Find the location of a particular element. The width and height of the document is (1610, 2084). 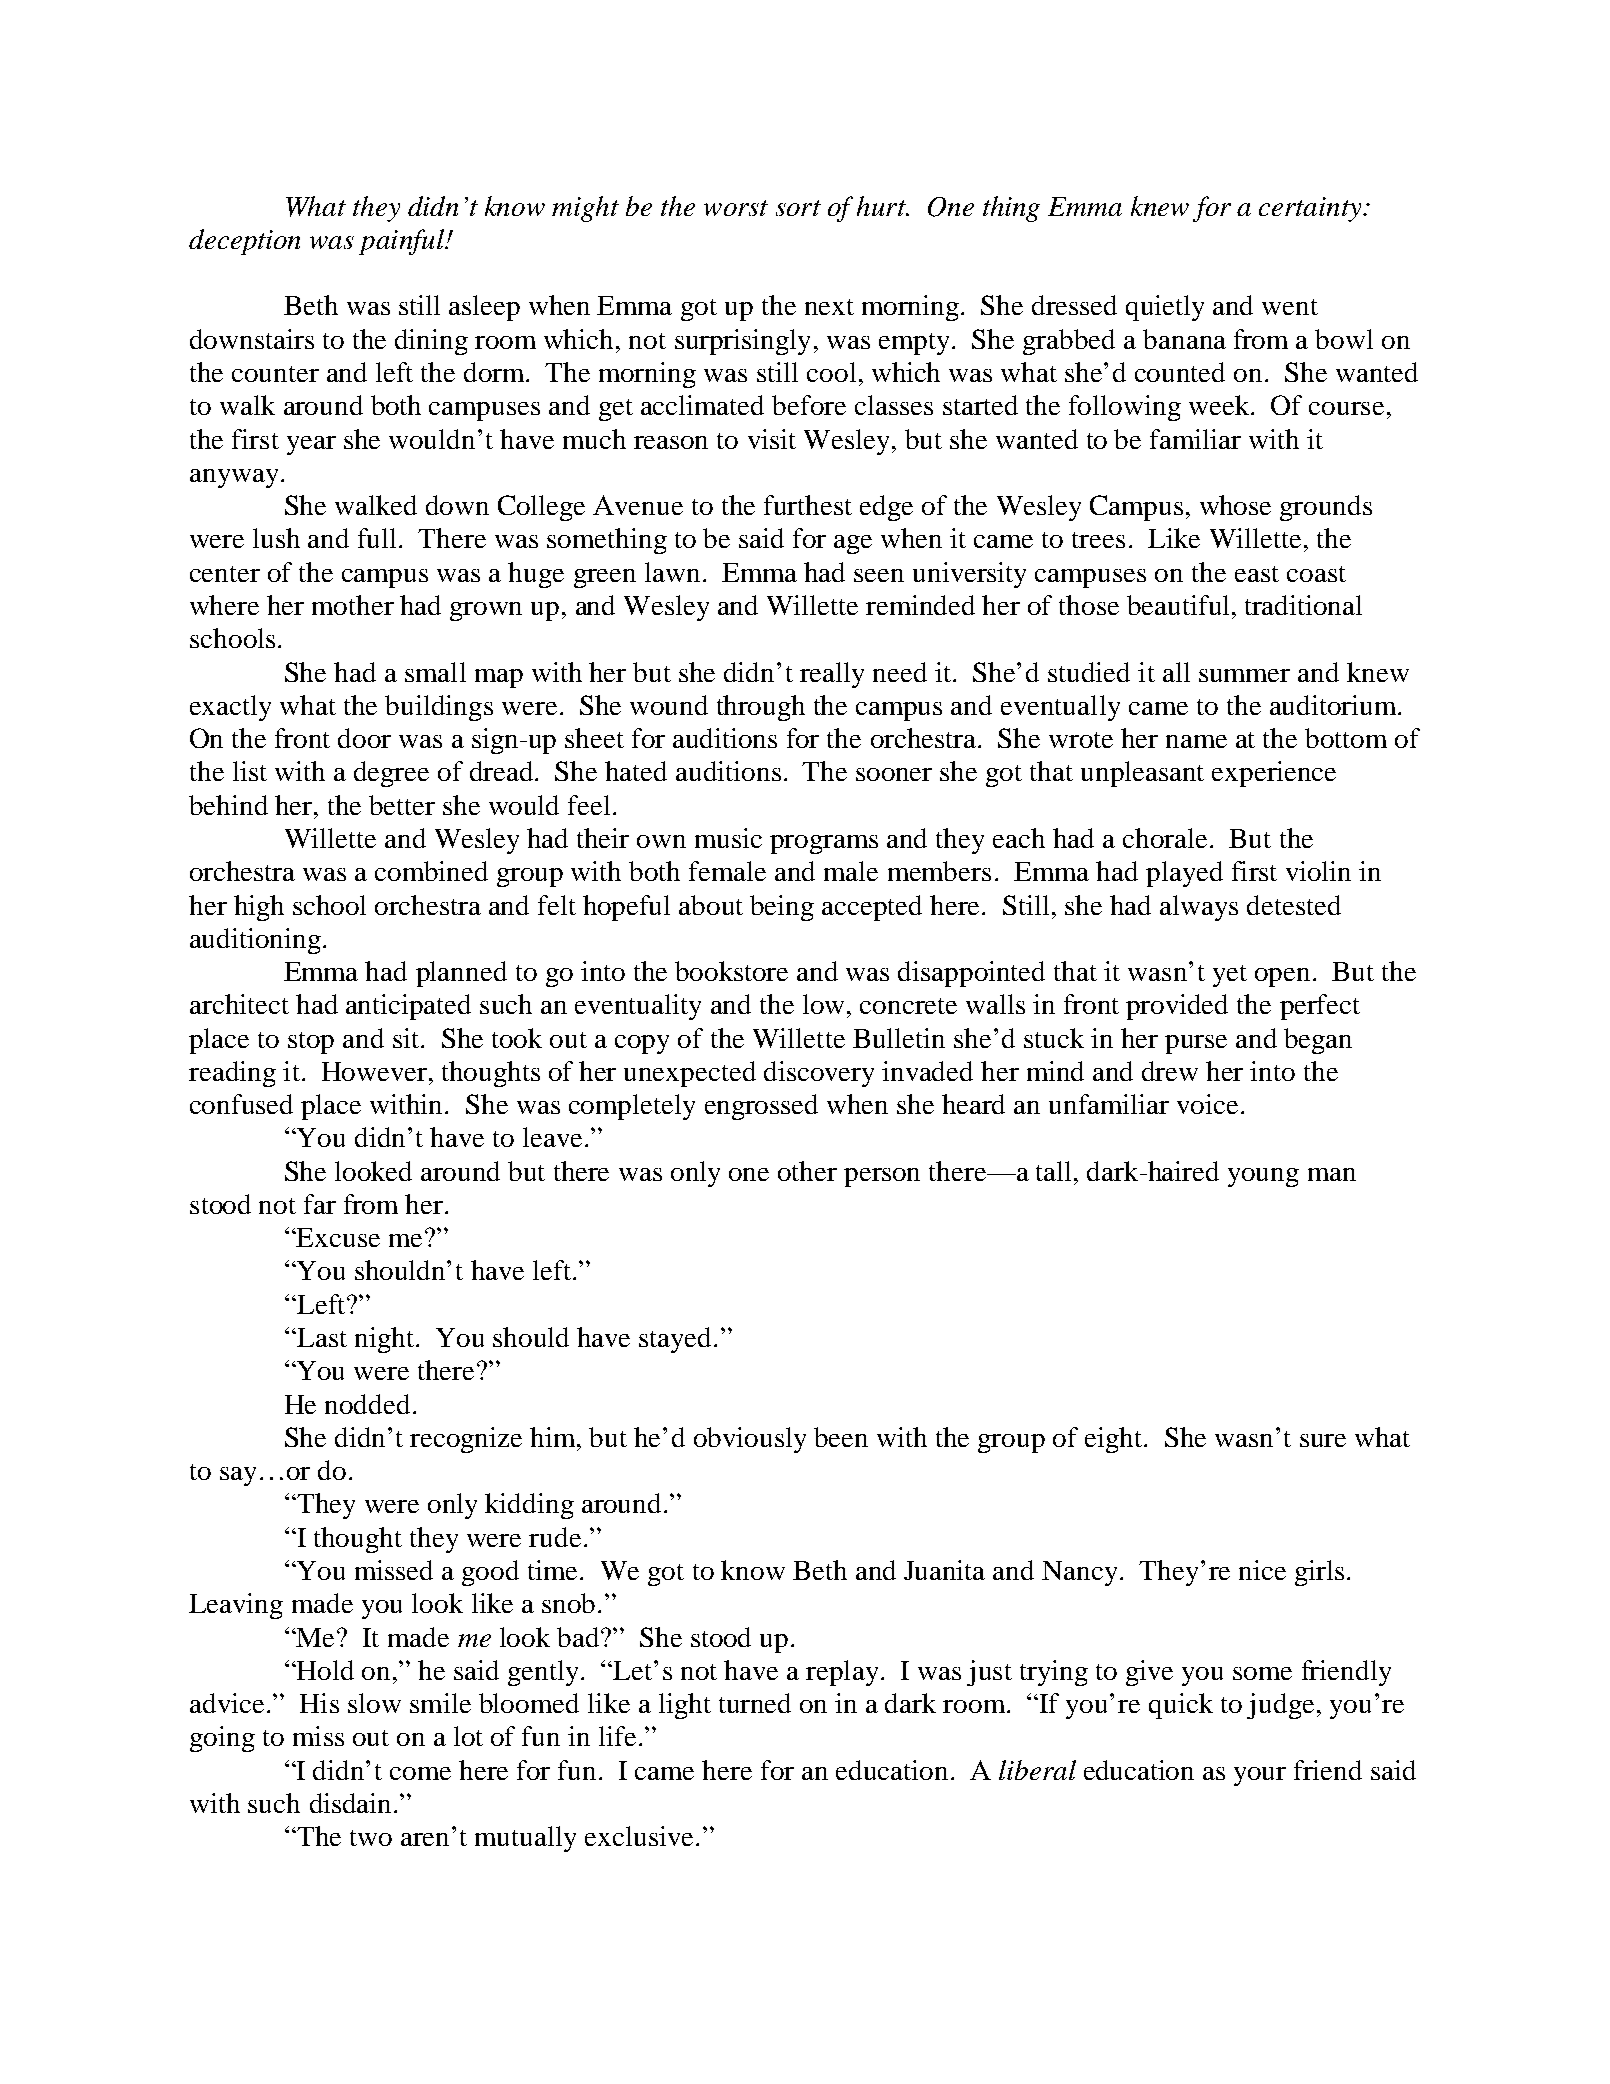

Excuse is located at coordinates (337, 1237).
